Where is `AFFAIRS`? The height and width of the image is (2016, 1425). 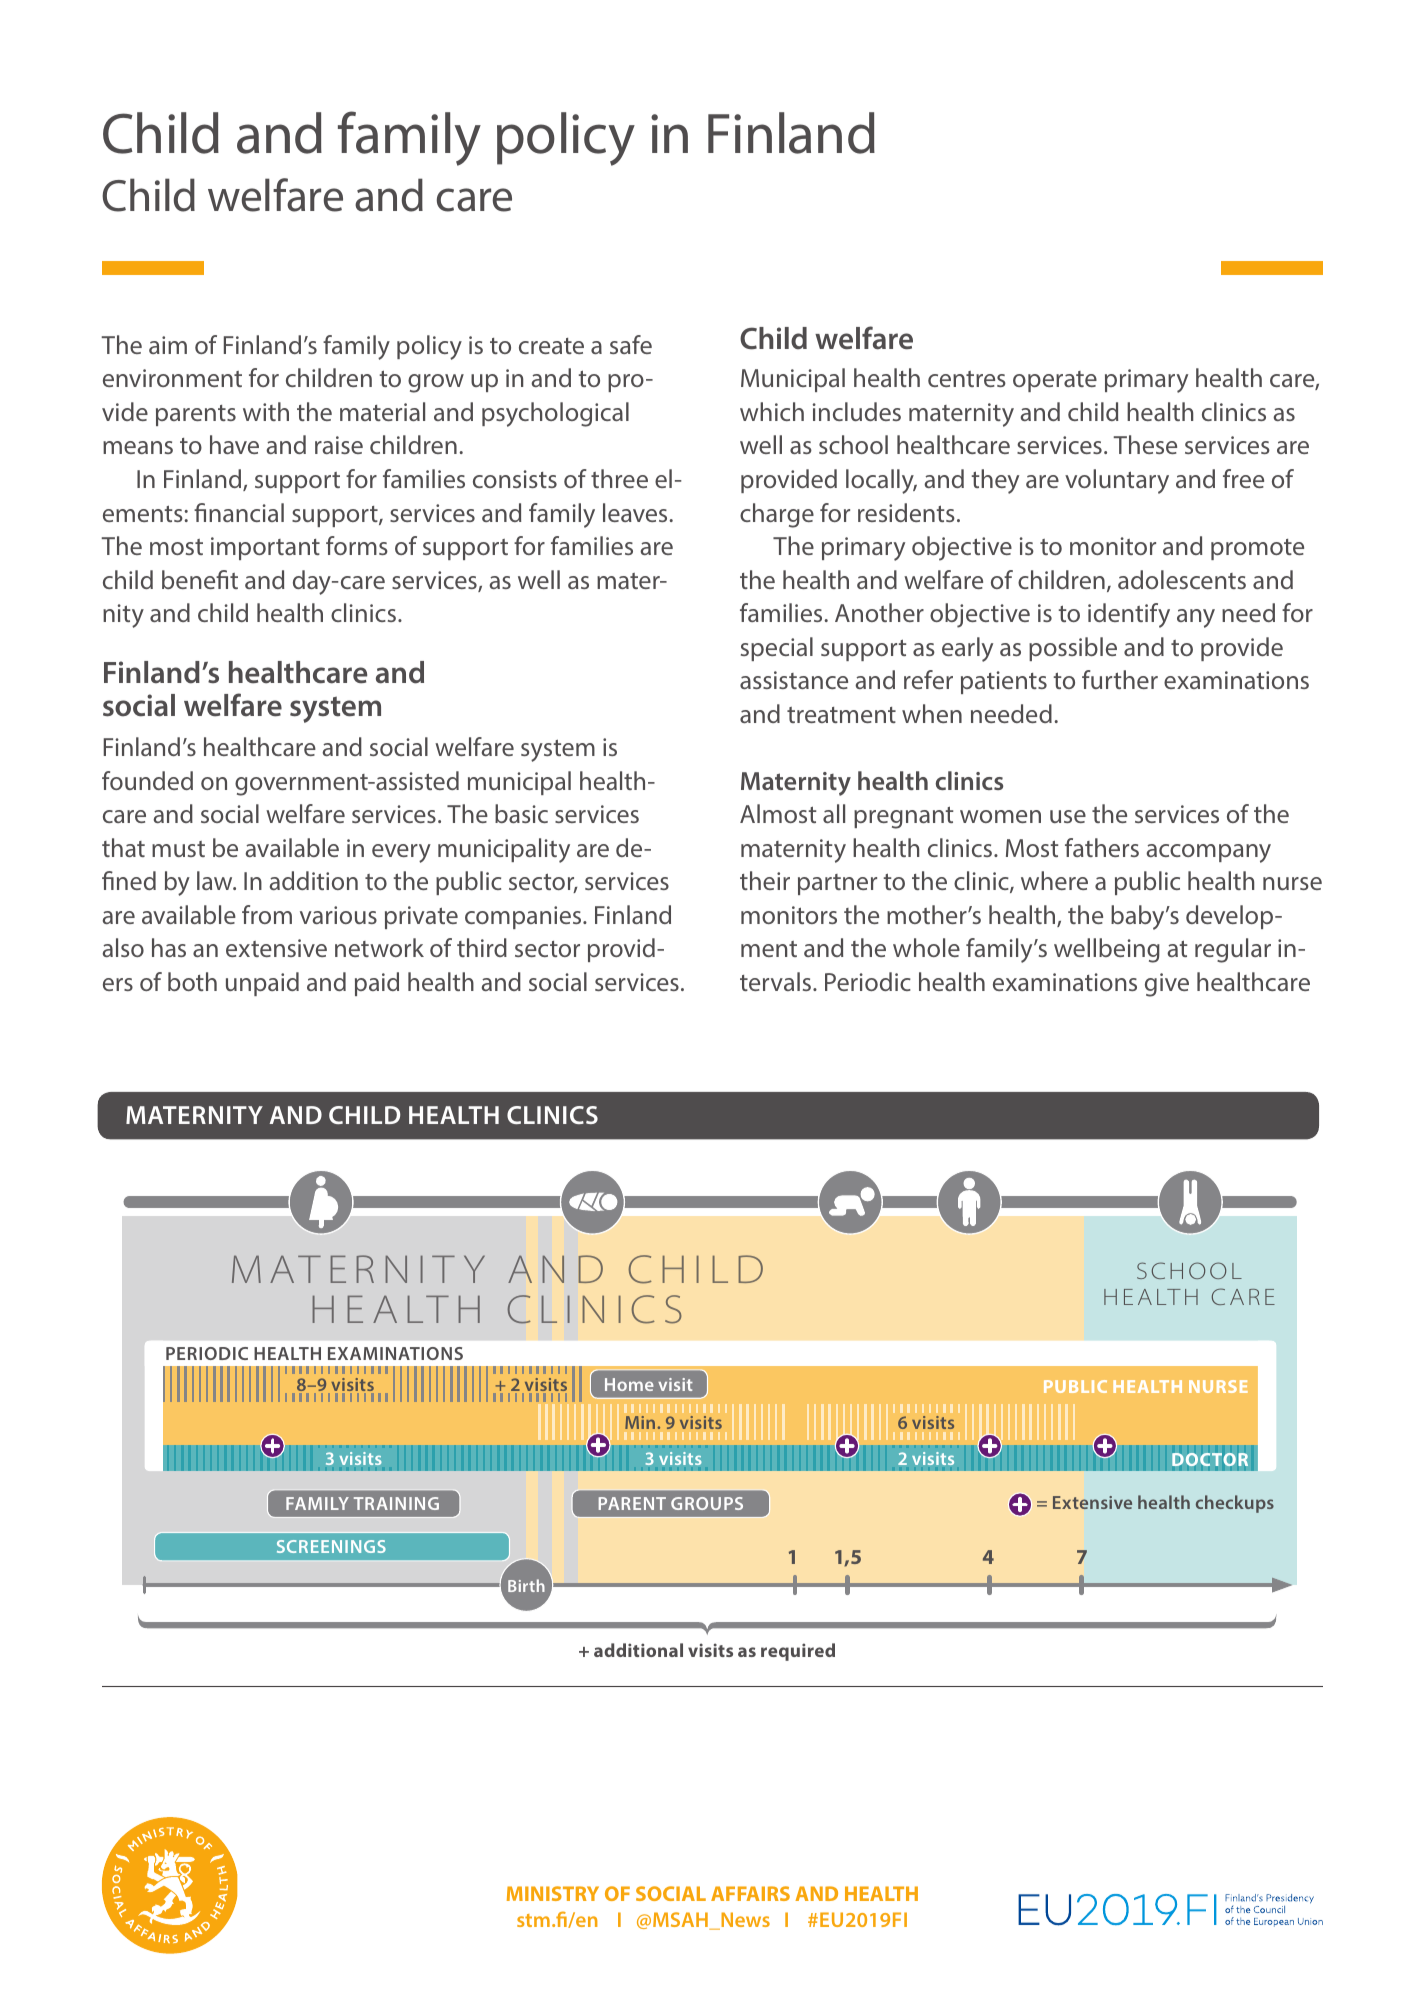
AFFAIRS is located at coordinates (750, 1893).
